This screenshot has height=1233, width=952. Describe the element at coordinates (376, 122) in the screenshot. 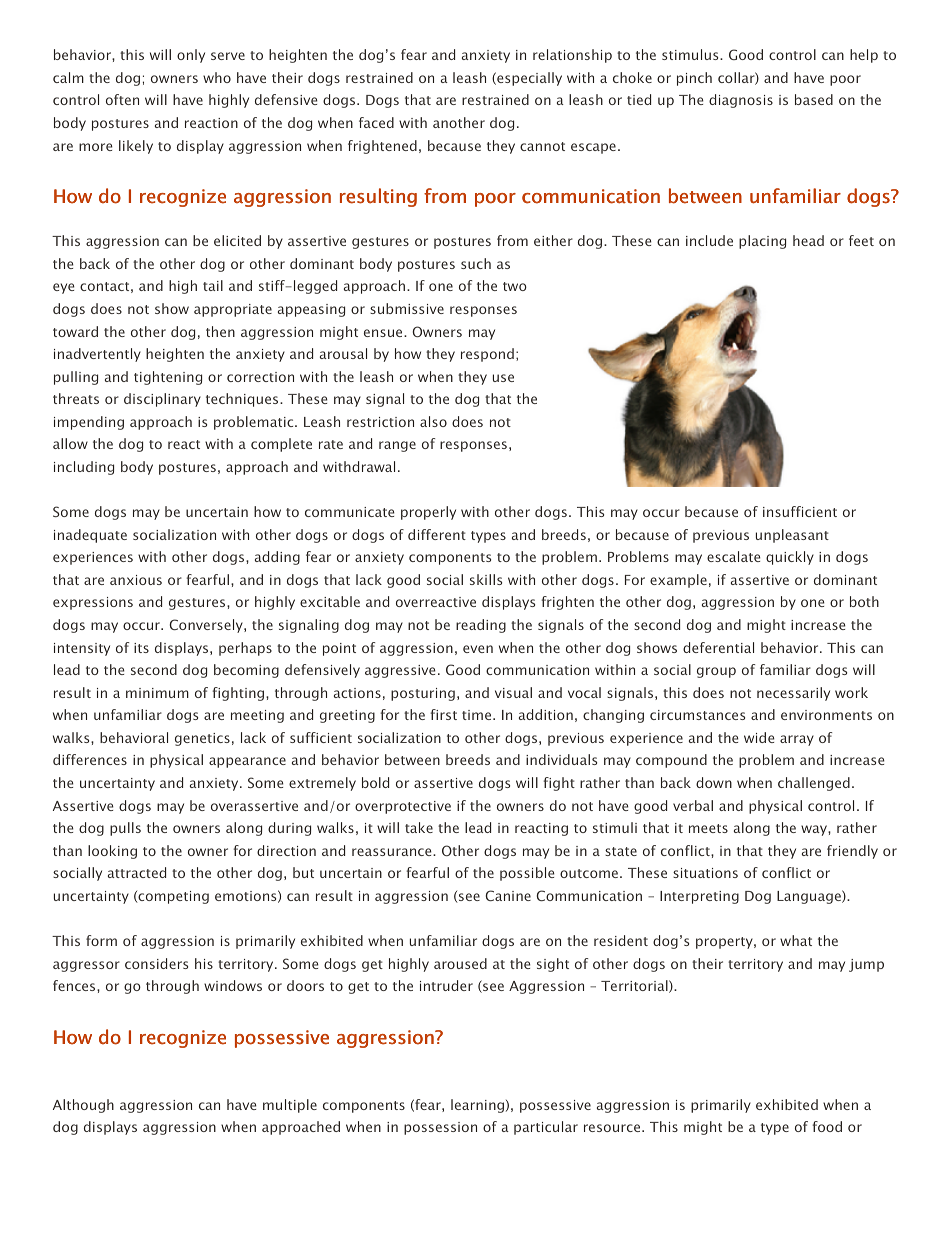

I see `faced` at that location.
